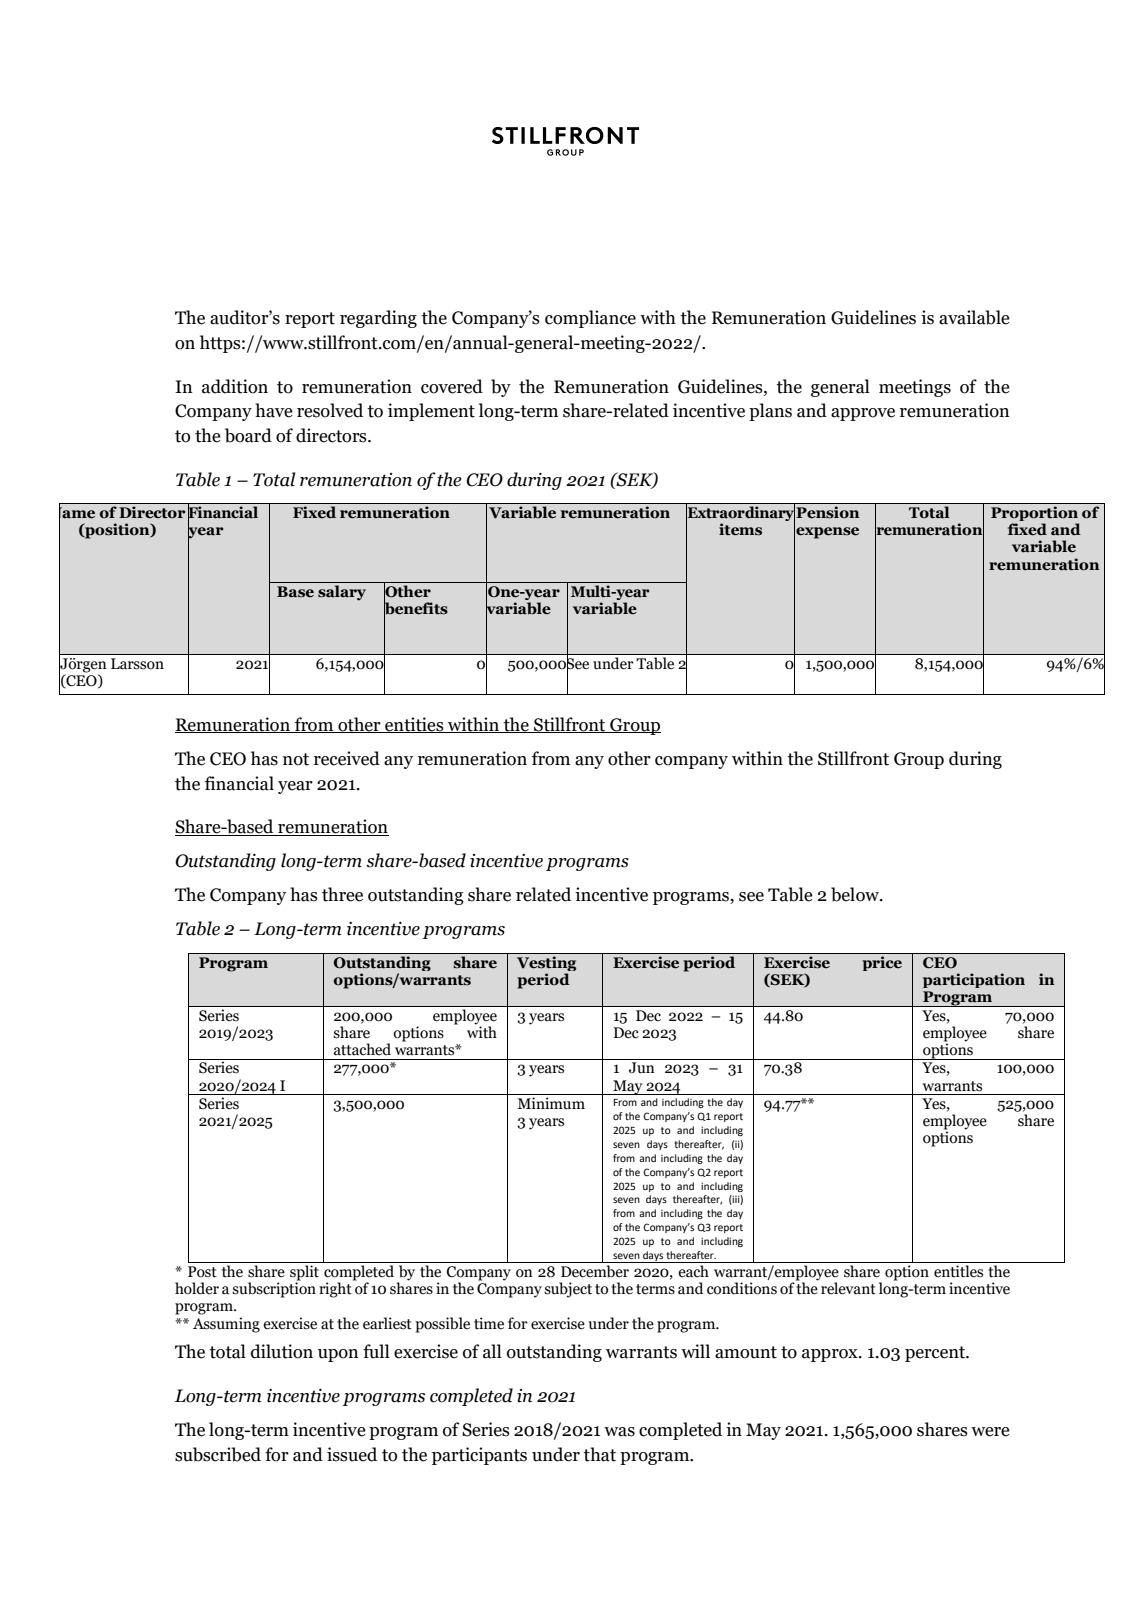 The height and width of the page is (1600, 1131). Describe the element at coordinates (856, 894) in the page. I see `below` at that location.
